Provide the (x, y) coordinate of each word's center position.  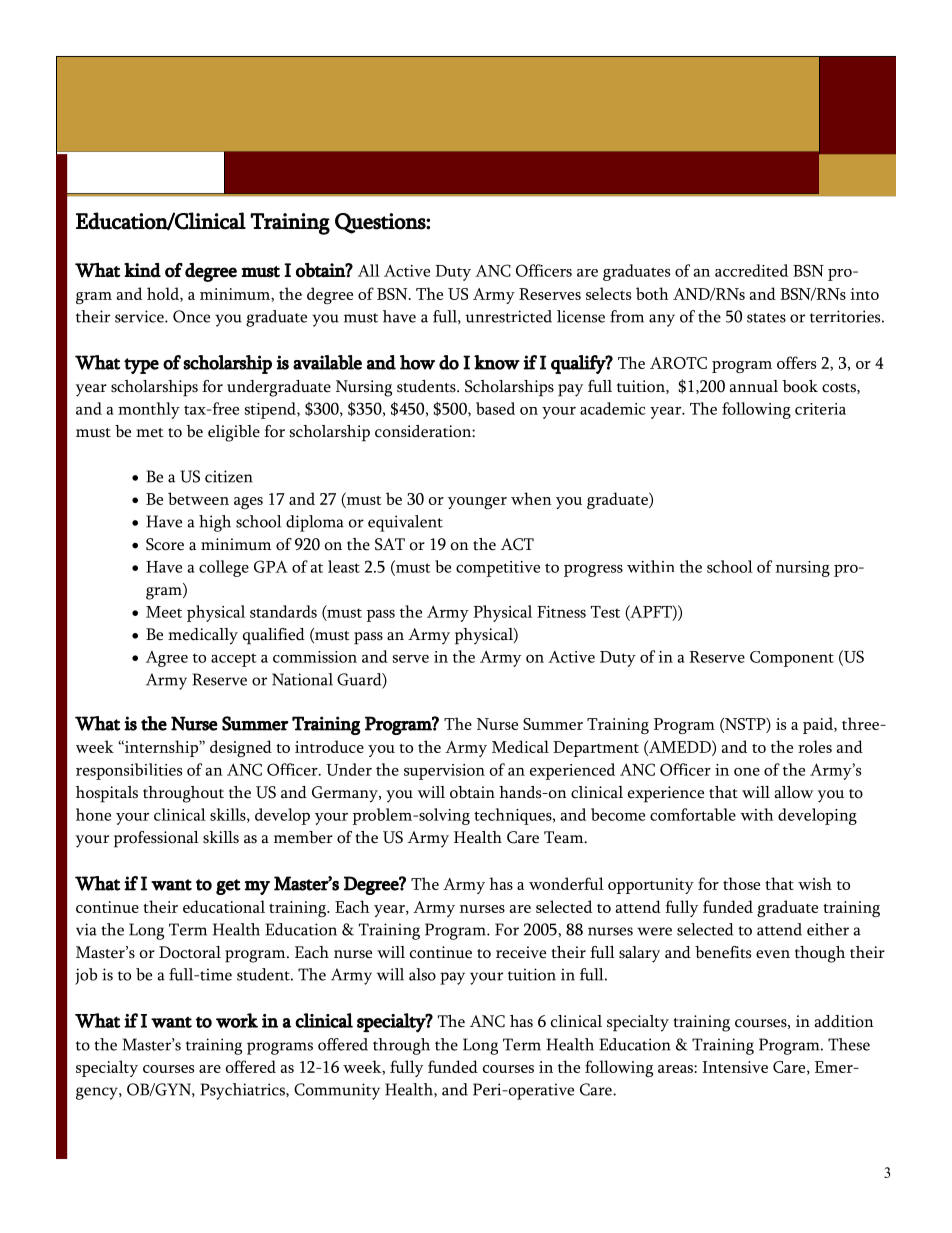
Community (337, 1091)
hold (164, 294)
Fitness (561, 612)
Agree (167, 659)
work (237, 1020)
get (228, 887)
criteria (820, 409)
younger (477, 503)
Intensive (735, 1067)
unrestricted (508, 316)
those (741, 883)
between (198, 498)
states (766, 318)
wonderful (566, 883)
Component (792, 659)
